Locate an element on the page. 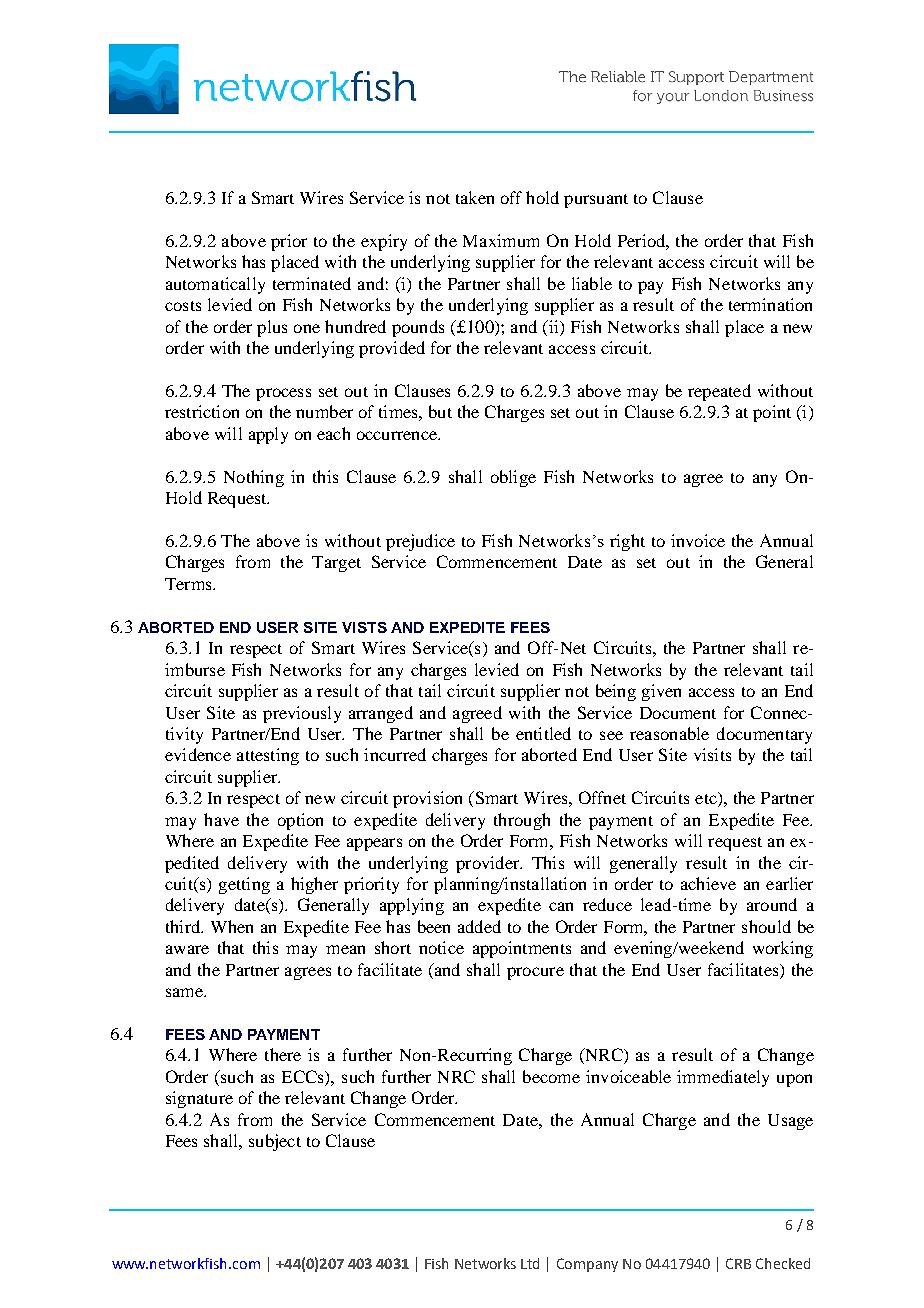 This page has width=924, height=1308. Maximum is located at coordinates (501, 240).
